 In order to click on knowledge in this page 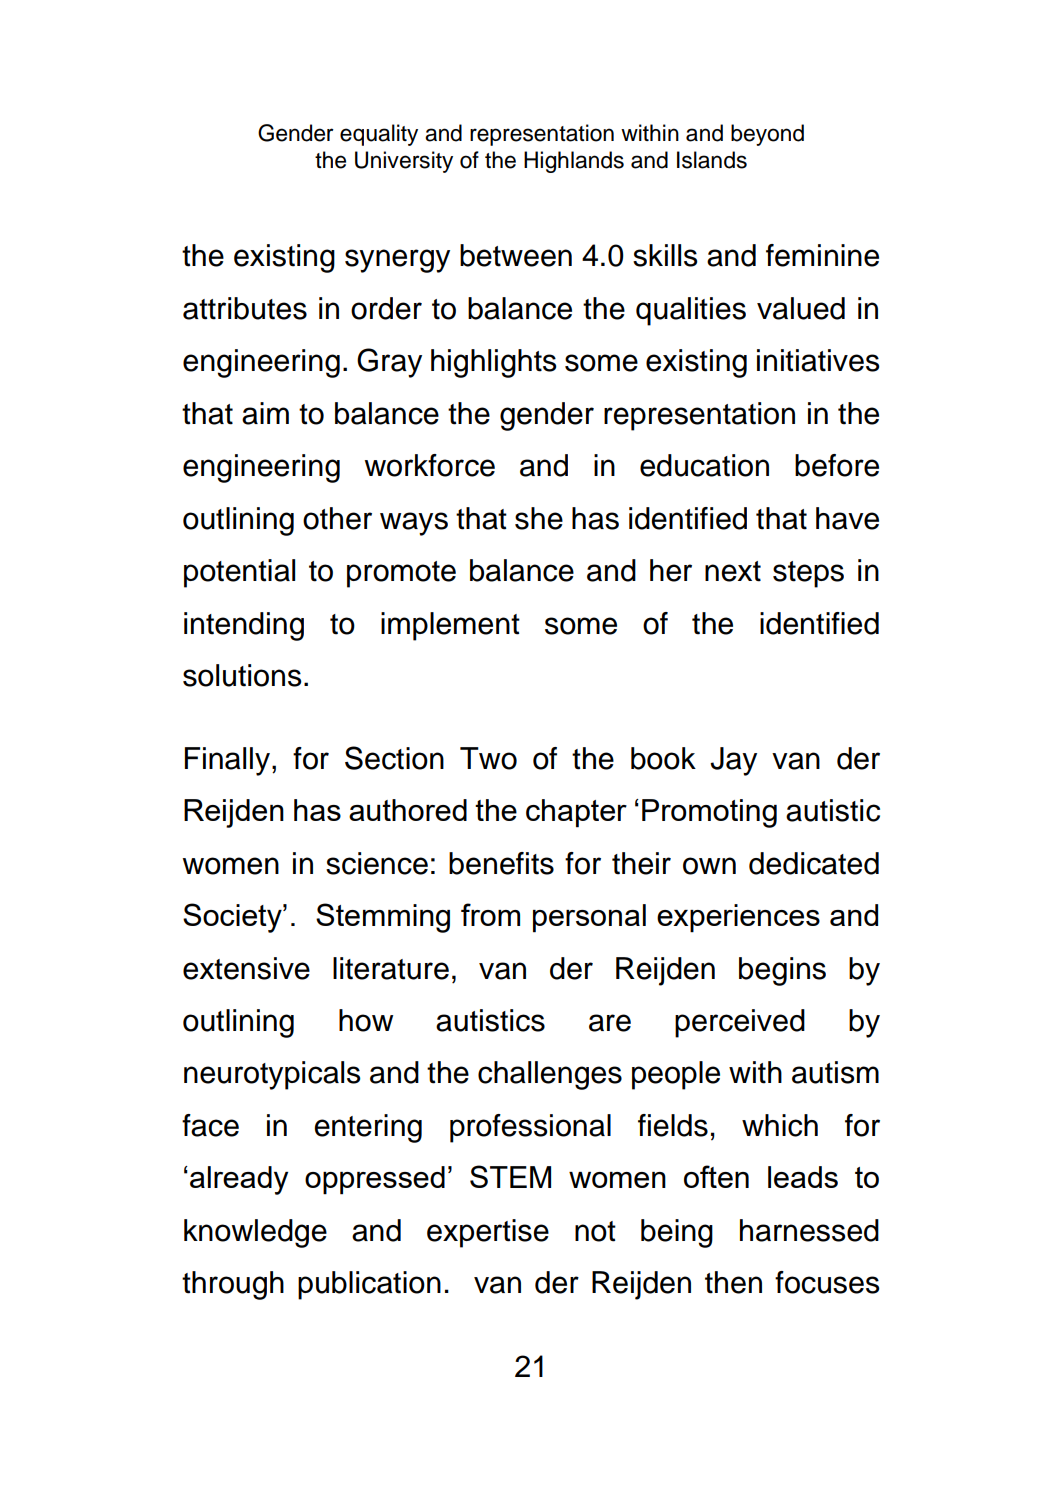, I will do `click(255, 1233)`.
